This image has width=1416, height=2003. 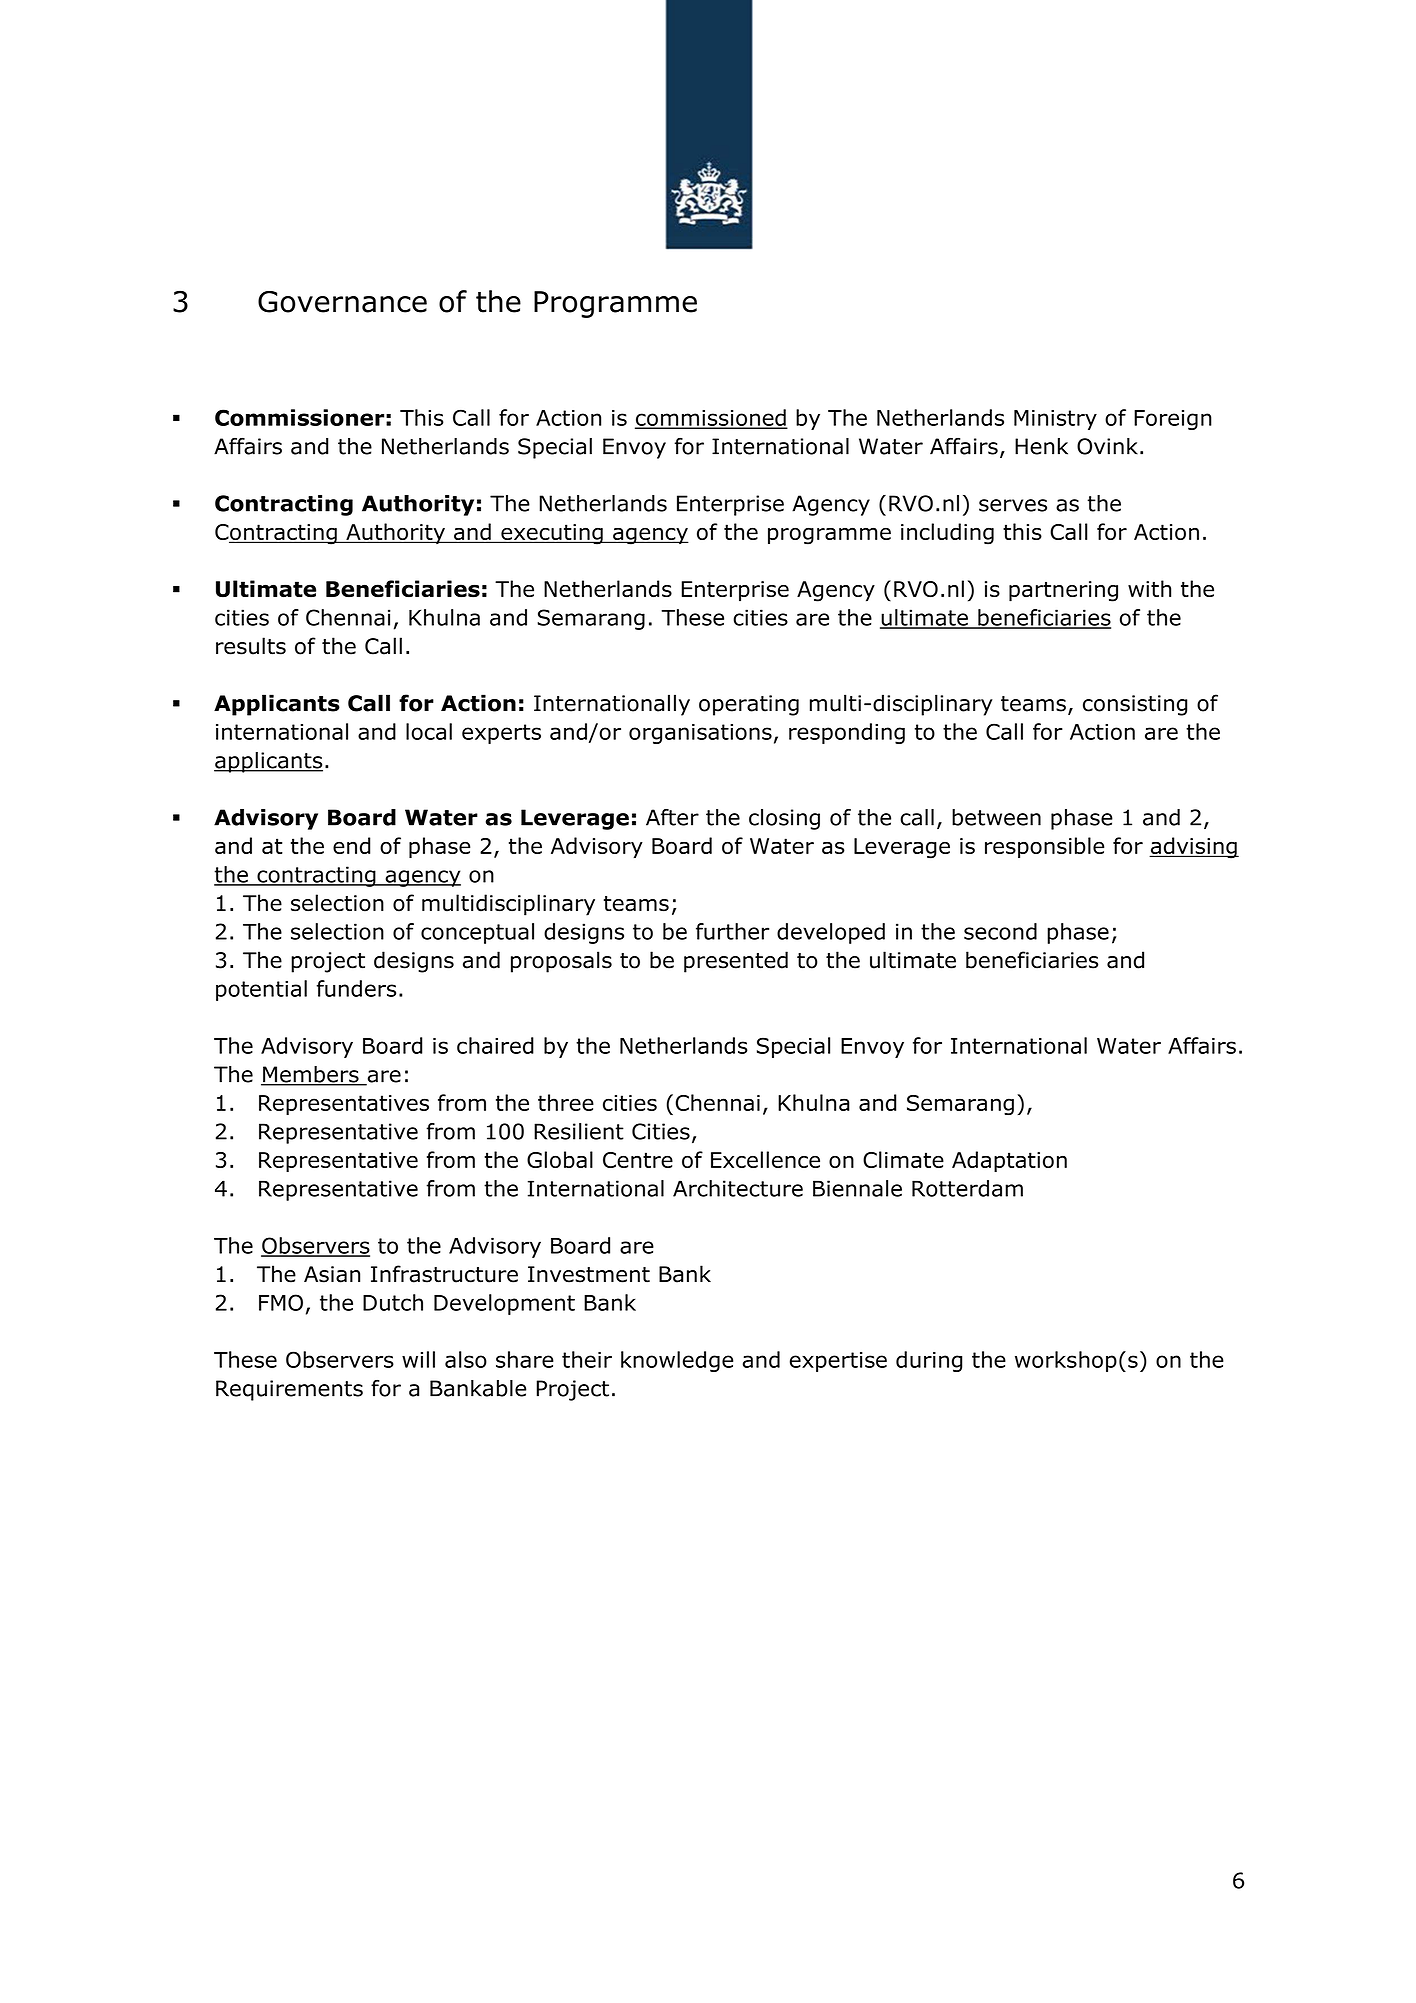 I want to click on commissioned, so click(x=711, y=418).
